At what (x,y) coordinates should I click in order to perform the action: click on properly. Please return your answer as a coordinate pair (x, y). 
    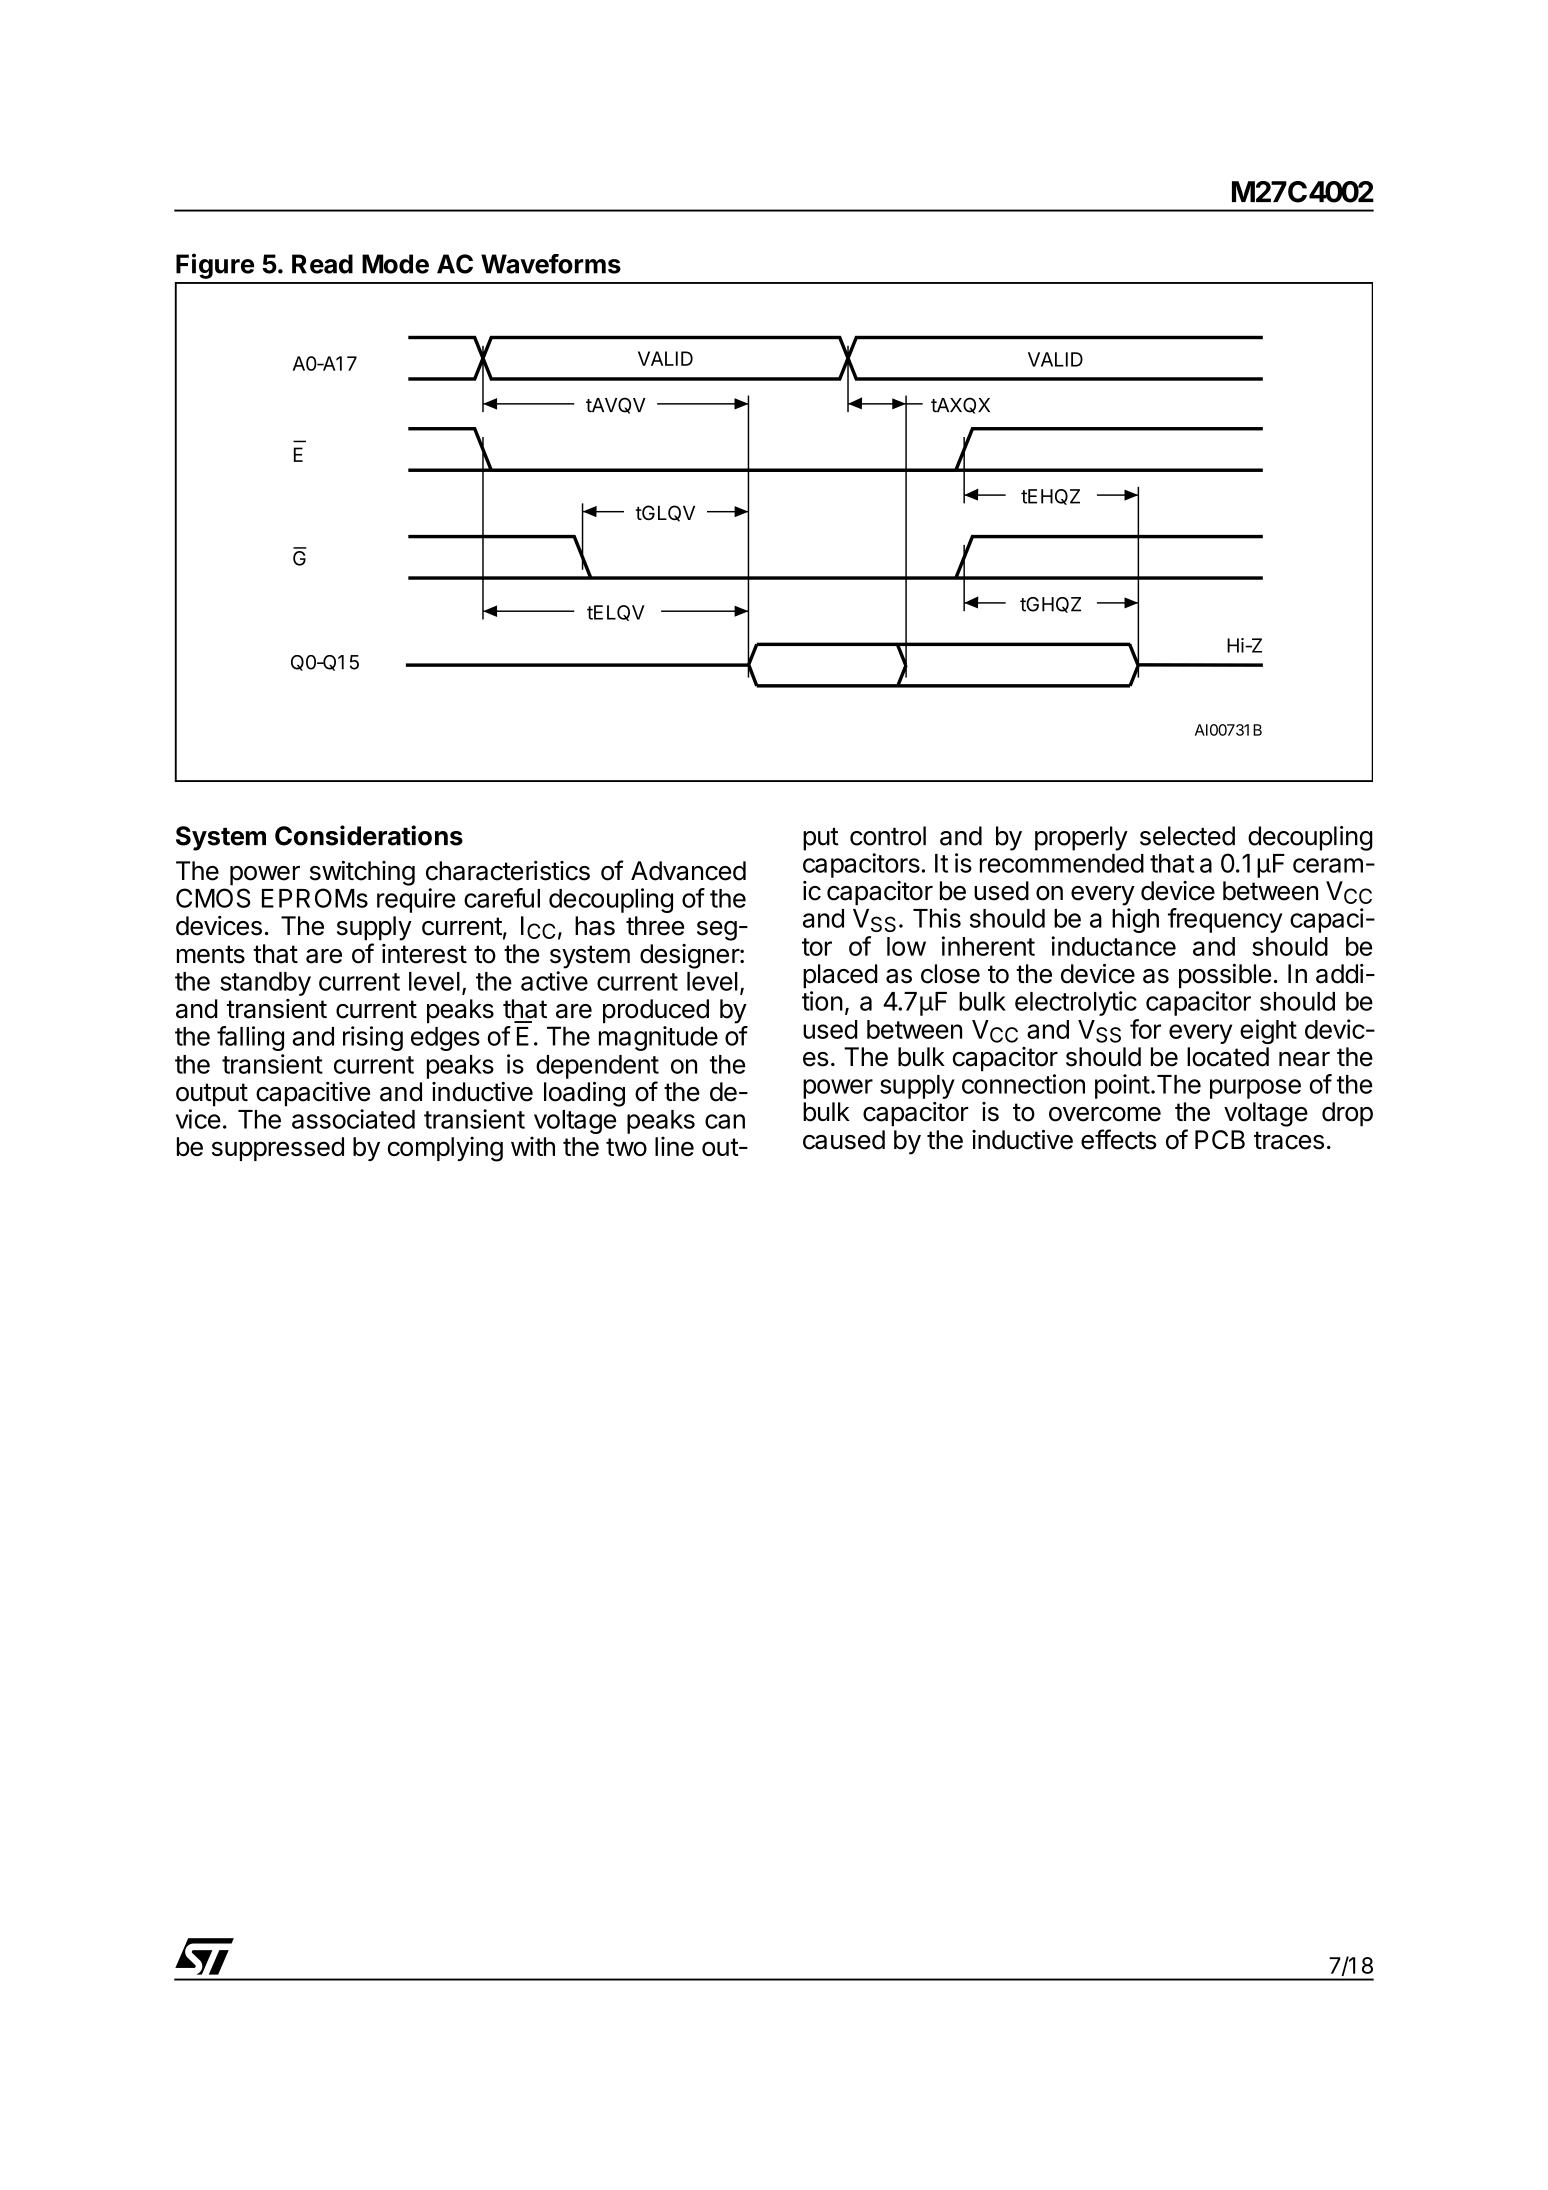
    Looking at the image, I should click on (1081, 838).
